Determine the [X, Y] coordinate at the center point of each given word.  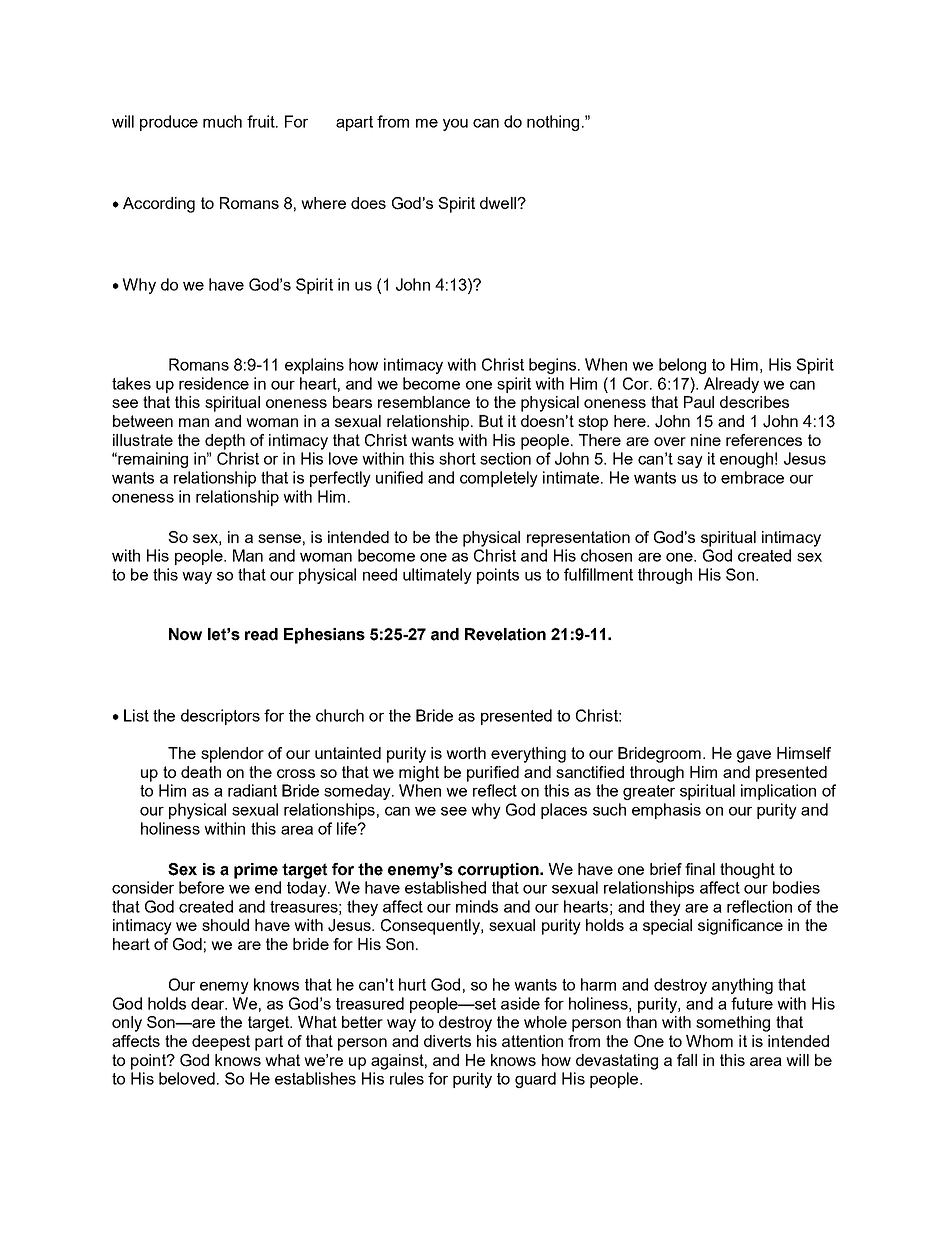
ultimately [437, 576]
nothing [553, 123]
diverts [447, 1041]
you [455, 125]
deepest [221, 1043]
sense [279, 538]
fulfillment [598, 574]
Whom [709, 1041]
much [222, 121]
